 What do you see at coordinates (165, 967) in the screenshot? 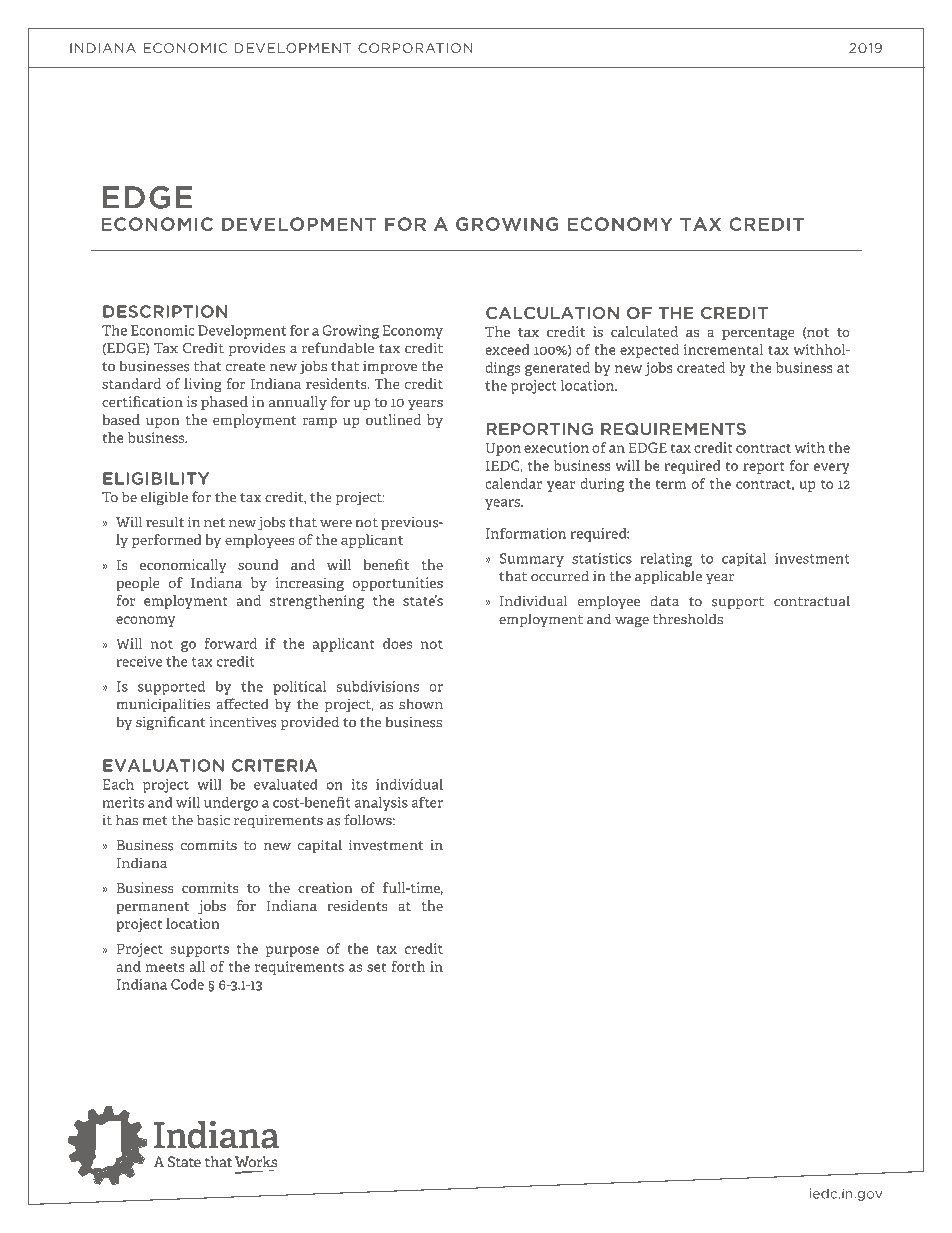
I see `meets` at bounding box center [165, 967].
